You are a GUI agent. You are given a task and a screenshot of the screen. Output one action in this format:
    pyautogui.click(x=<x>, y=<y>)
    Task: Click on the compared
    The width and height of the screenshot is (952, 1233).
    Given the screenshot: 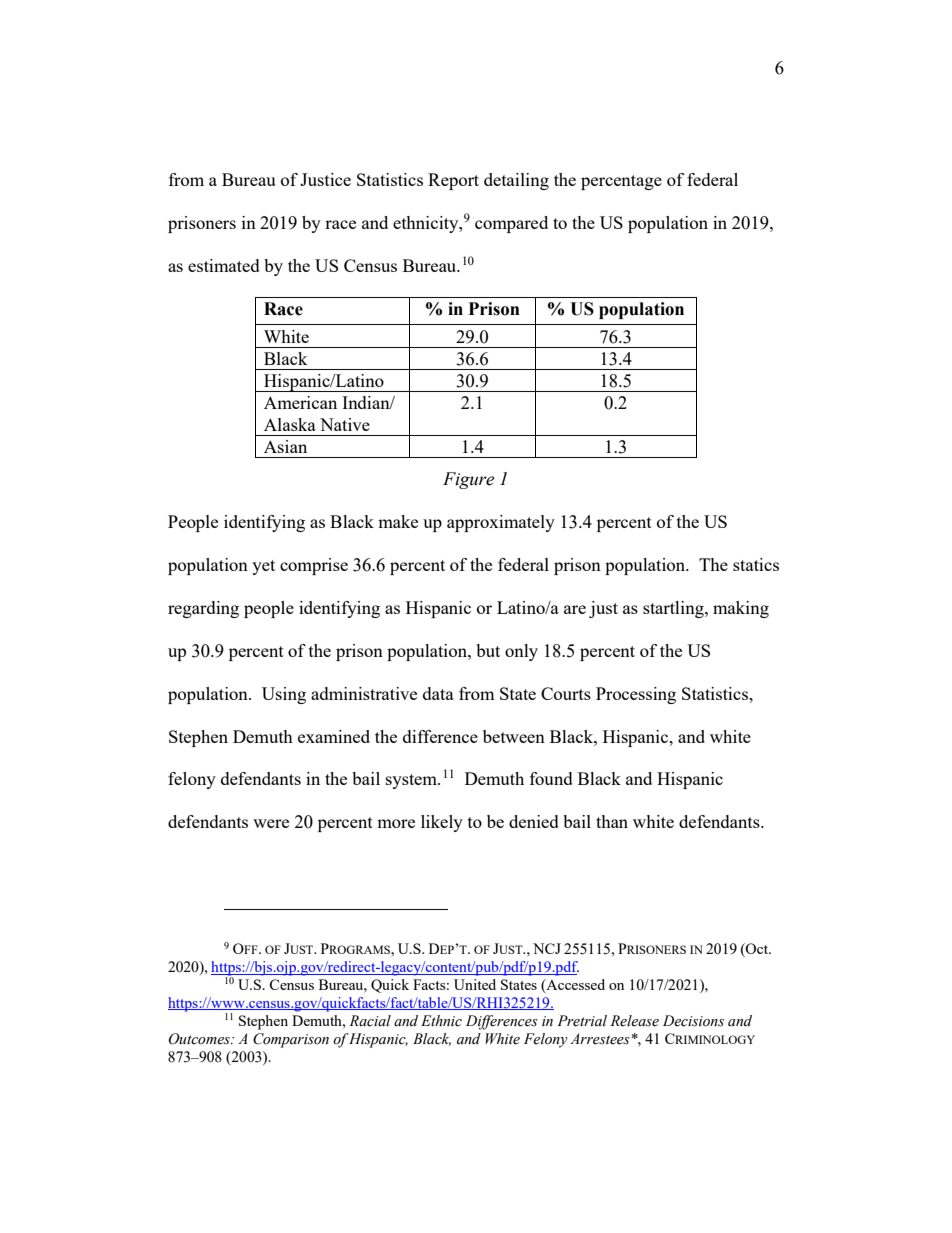 What is the action you would take?
    pyautogui.click(x=511, y=224)
